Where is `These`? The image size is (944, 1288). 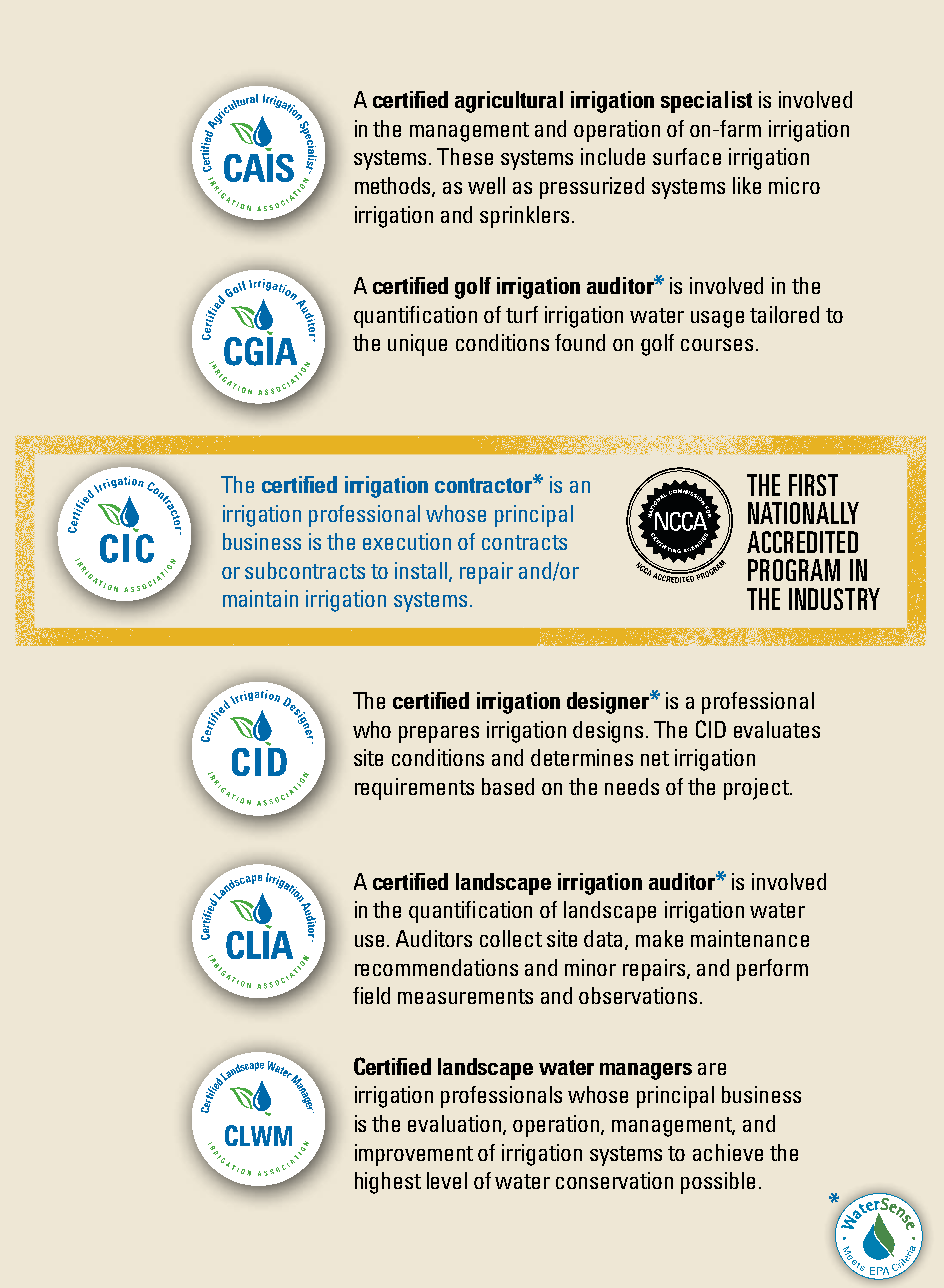 These is located at coordinates (465, 156).
